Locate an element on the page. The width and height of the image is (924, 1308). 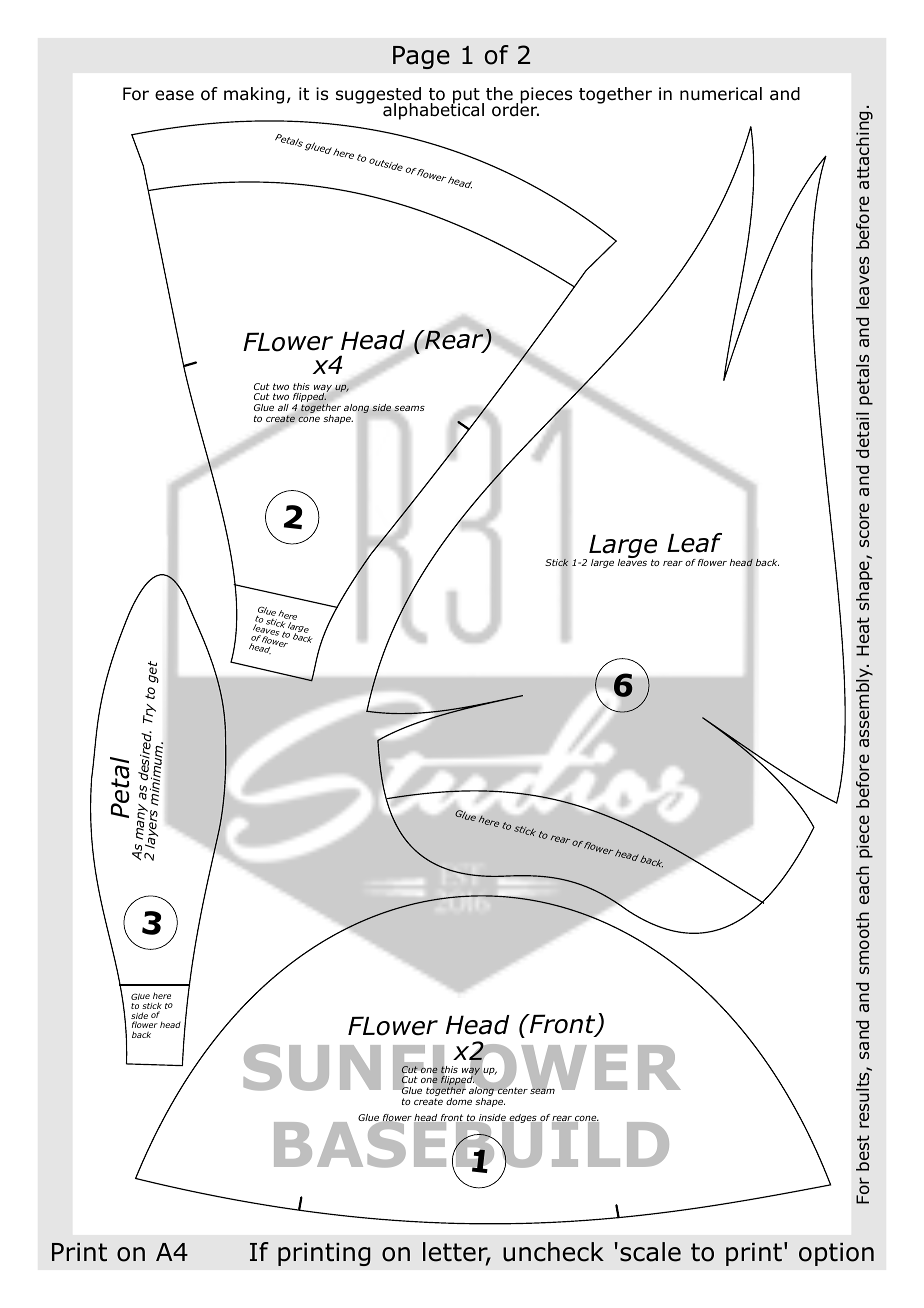
option is located at coordinates (836, 1254).
